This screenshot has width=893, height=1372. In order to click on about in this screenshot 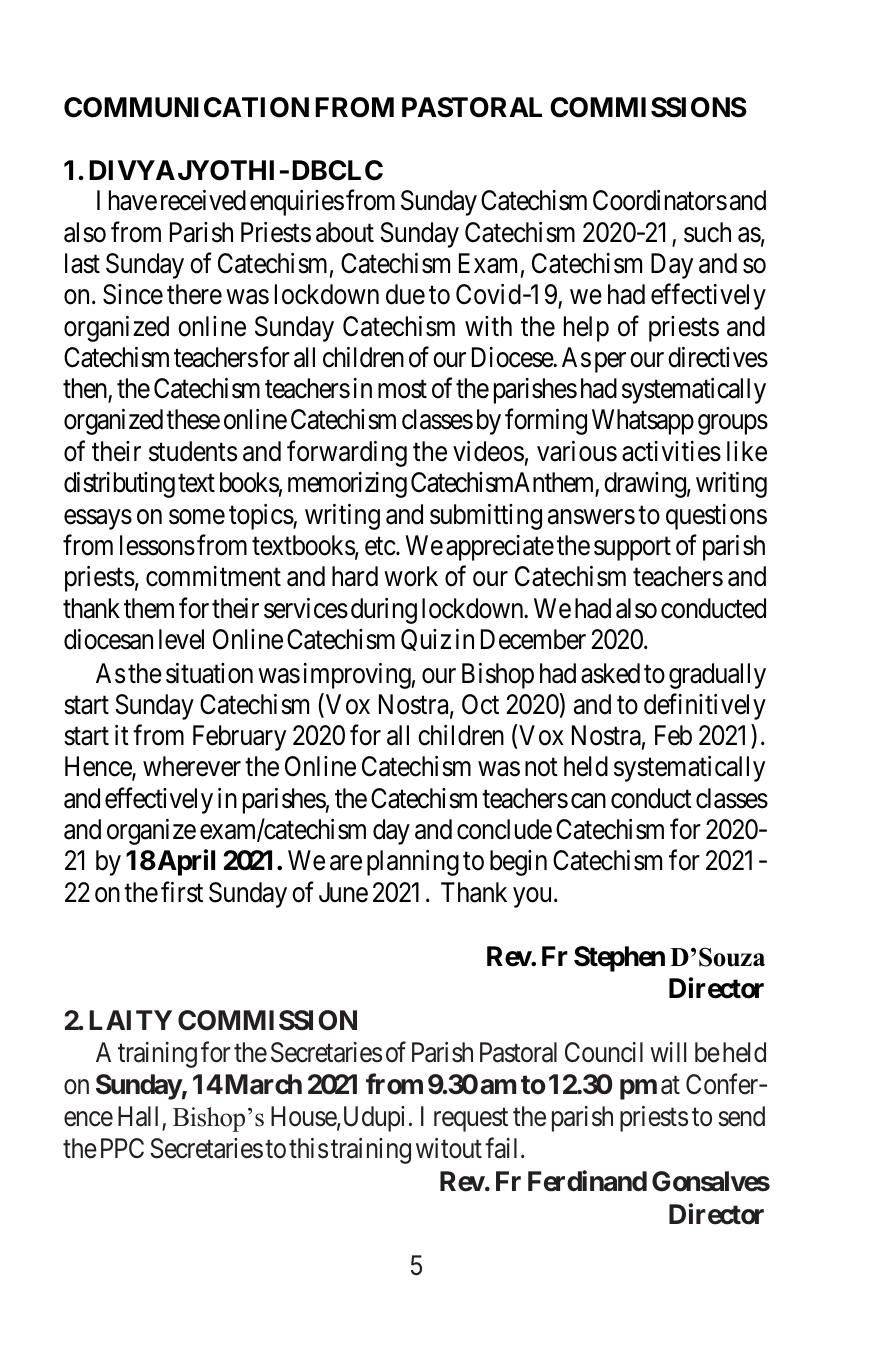, I will do `click(345, 232)`.
